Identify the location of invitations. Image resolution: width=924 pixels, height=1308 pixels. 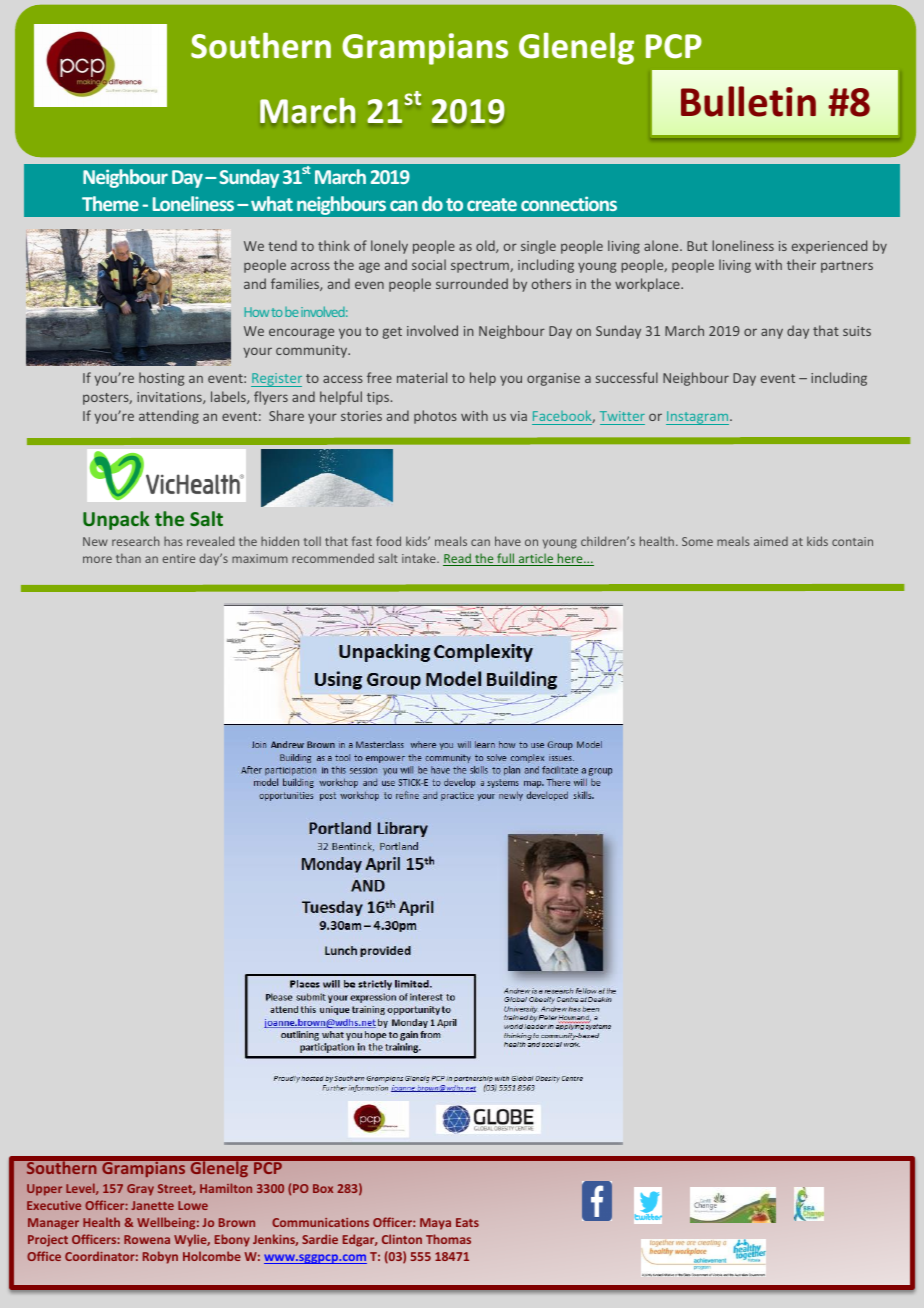
(170, 398).
